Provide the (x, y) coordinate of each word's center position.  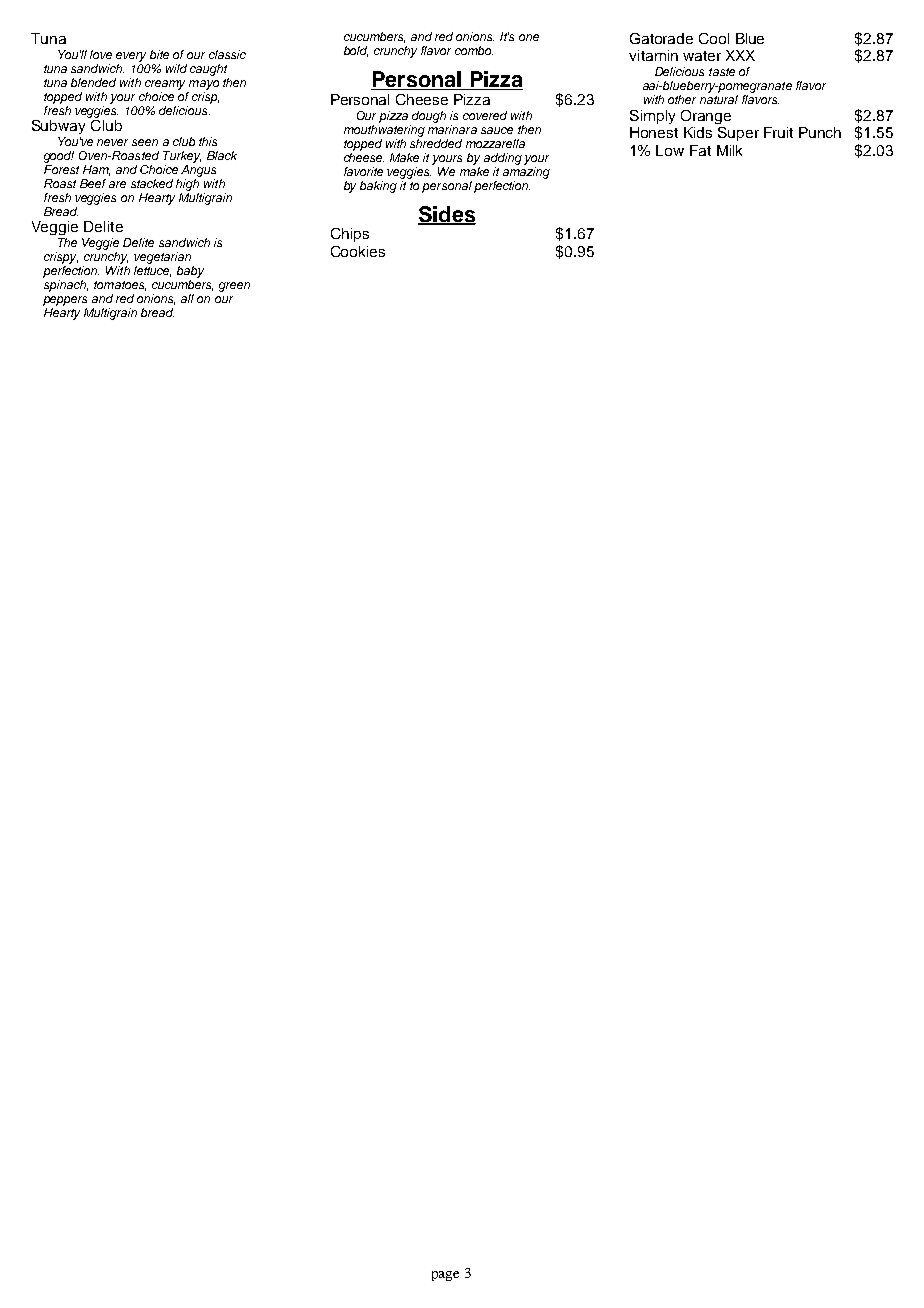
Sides (447, 215)
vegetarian (164, 259)
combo (474, 50)
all (187, 298)
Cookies (358, 251)
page (445, 1276)
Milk (729, 150)
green (234, 287)
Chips (350, 235)
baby (190, 272)
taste (722, 72)
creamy (165, 85)
